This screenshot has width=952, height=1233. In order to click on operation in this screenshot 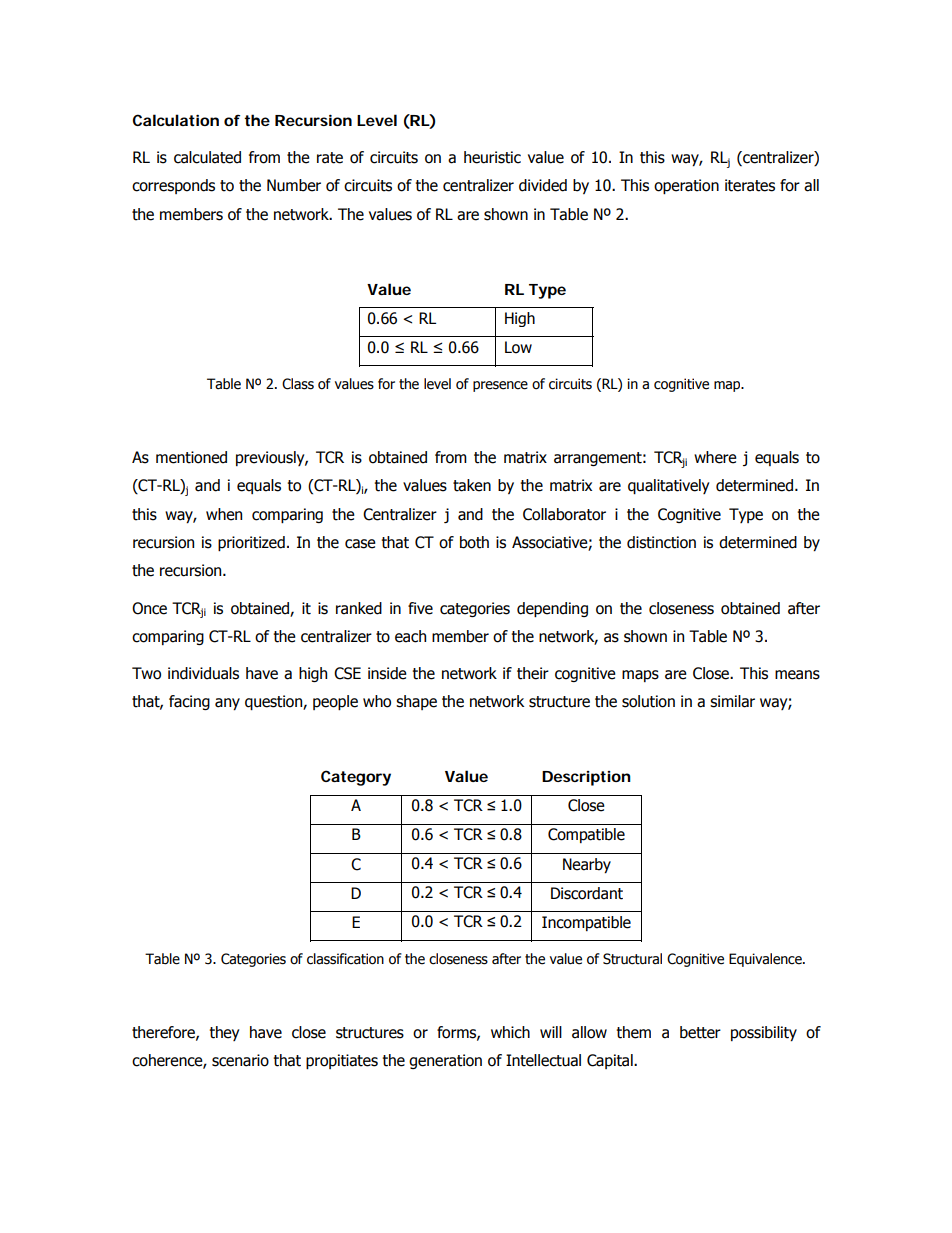, I will do `click(686, 186)`.
